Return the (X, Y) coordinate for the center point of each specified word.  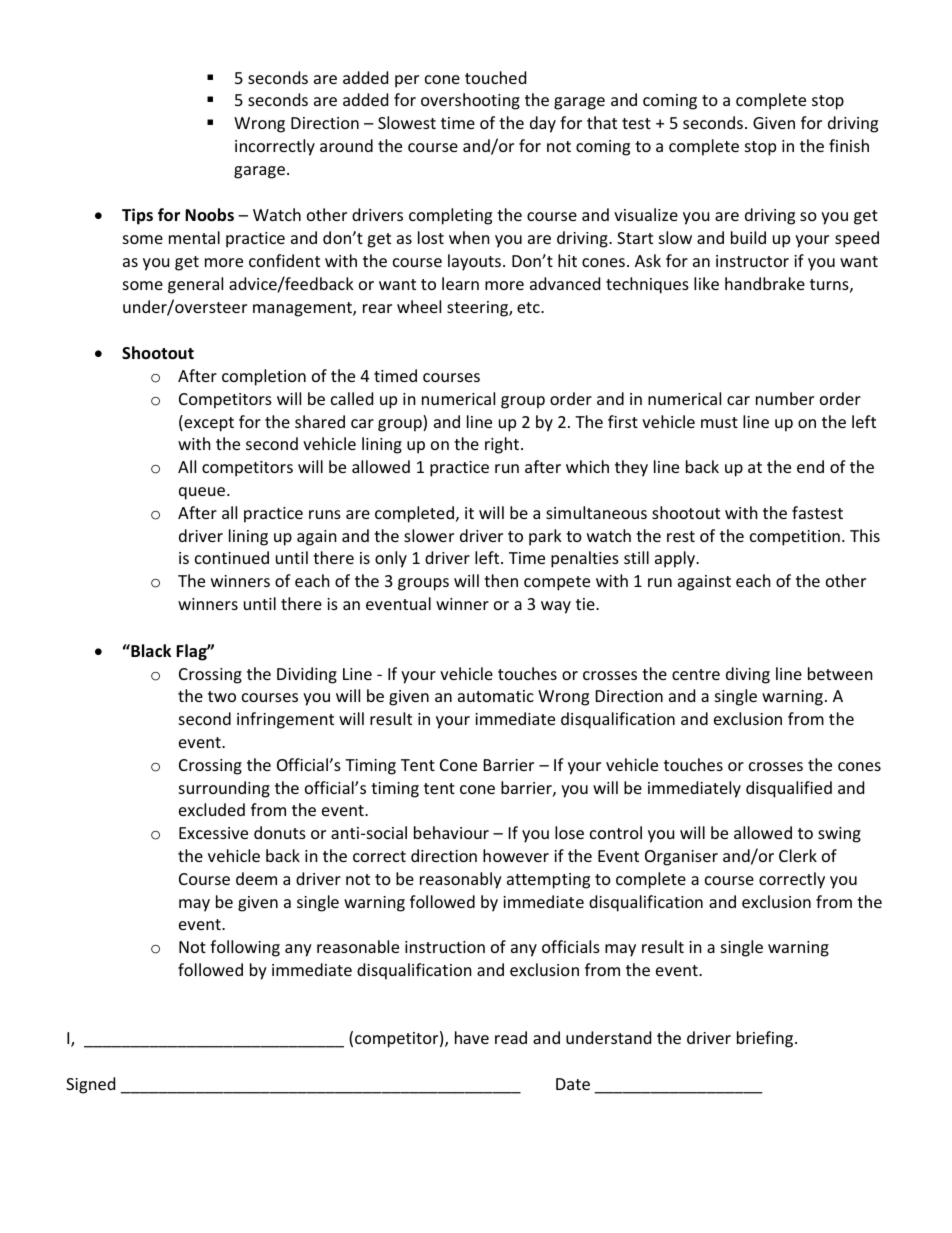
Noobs (209, 215)
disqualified (789, 789)
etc (529, 307)
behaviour (451, 832)
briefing (766, 1039)
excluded (212, 809)
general (195, 285)
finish (849, 145)
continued (232, 557)
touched (495, 77)
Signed (90, 1085)
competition (795, 538)
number (785, 398)
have (472, 1037)
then (501, 580)
